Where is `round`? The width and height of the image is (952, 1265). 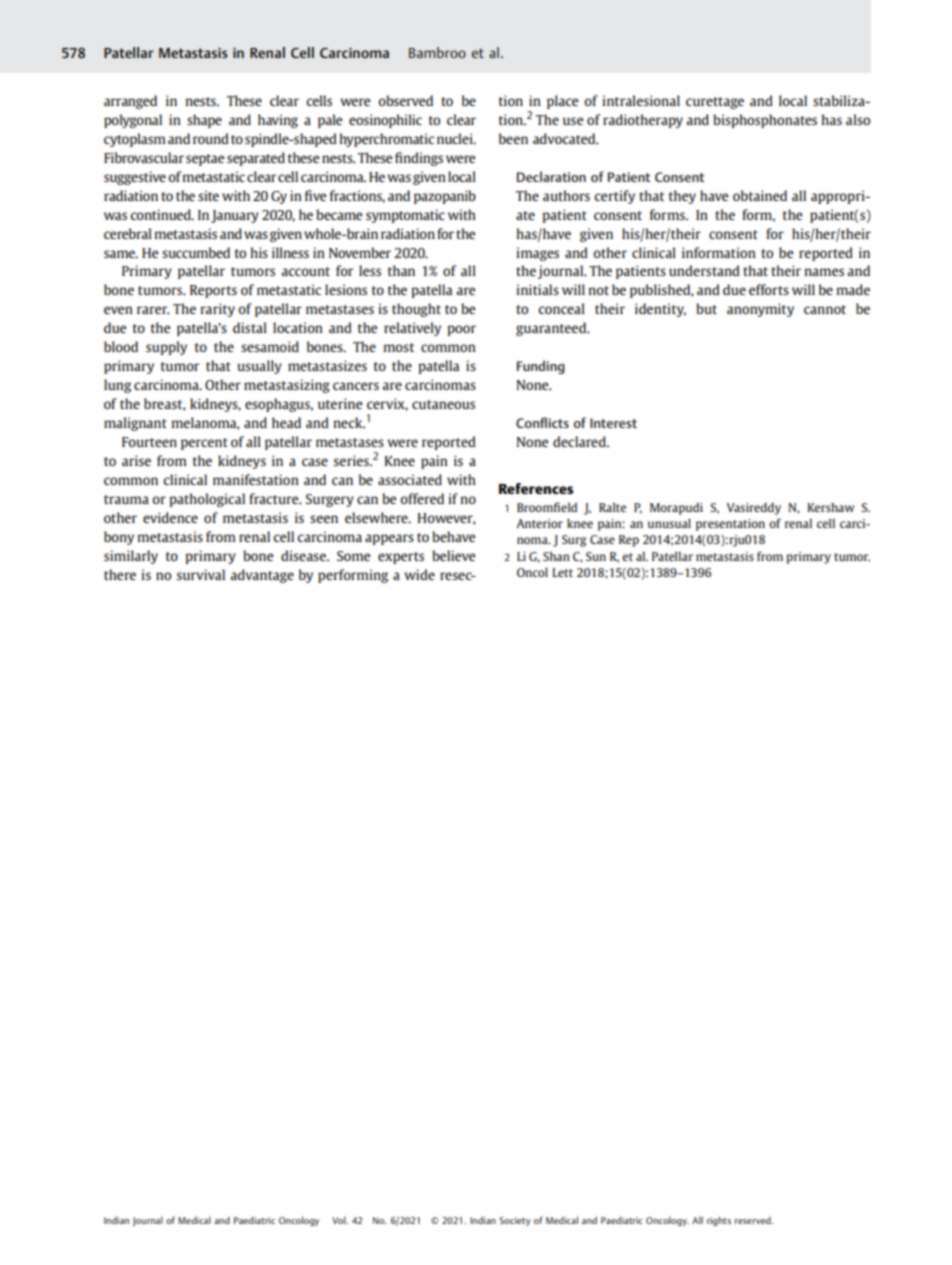 round is located at coordinates (211, 138).
